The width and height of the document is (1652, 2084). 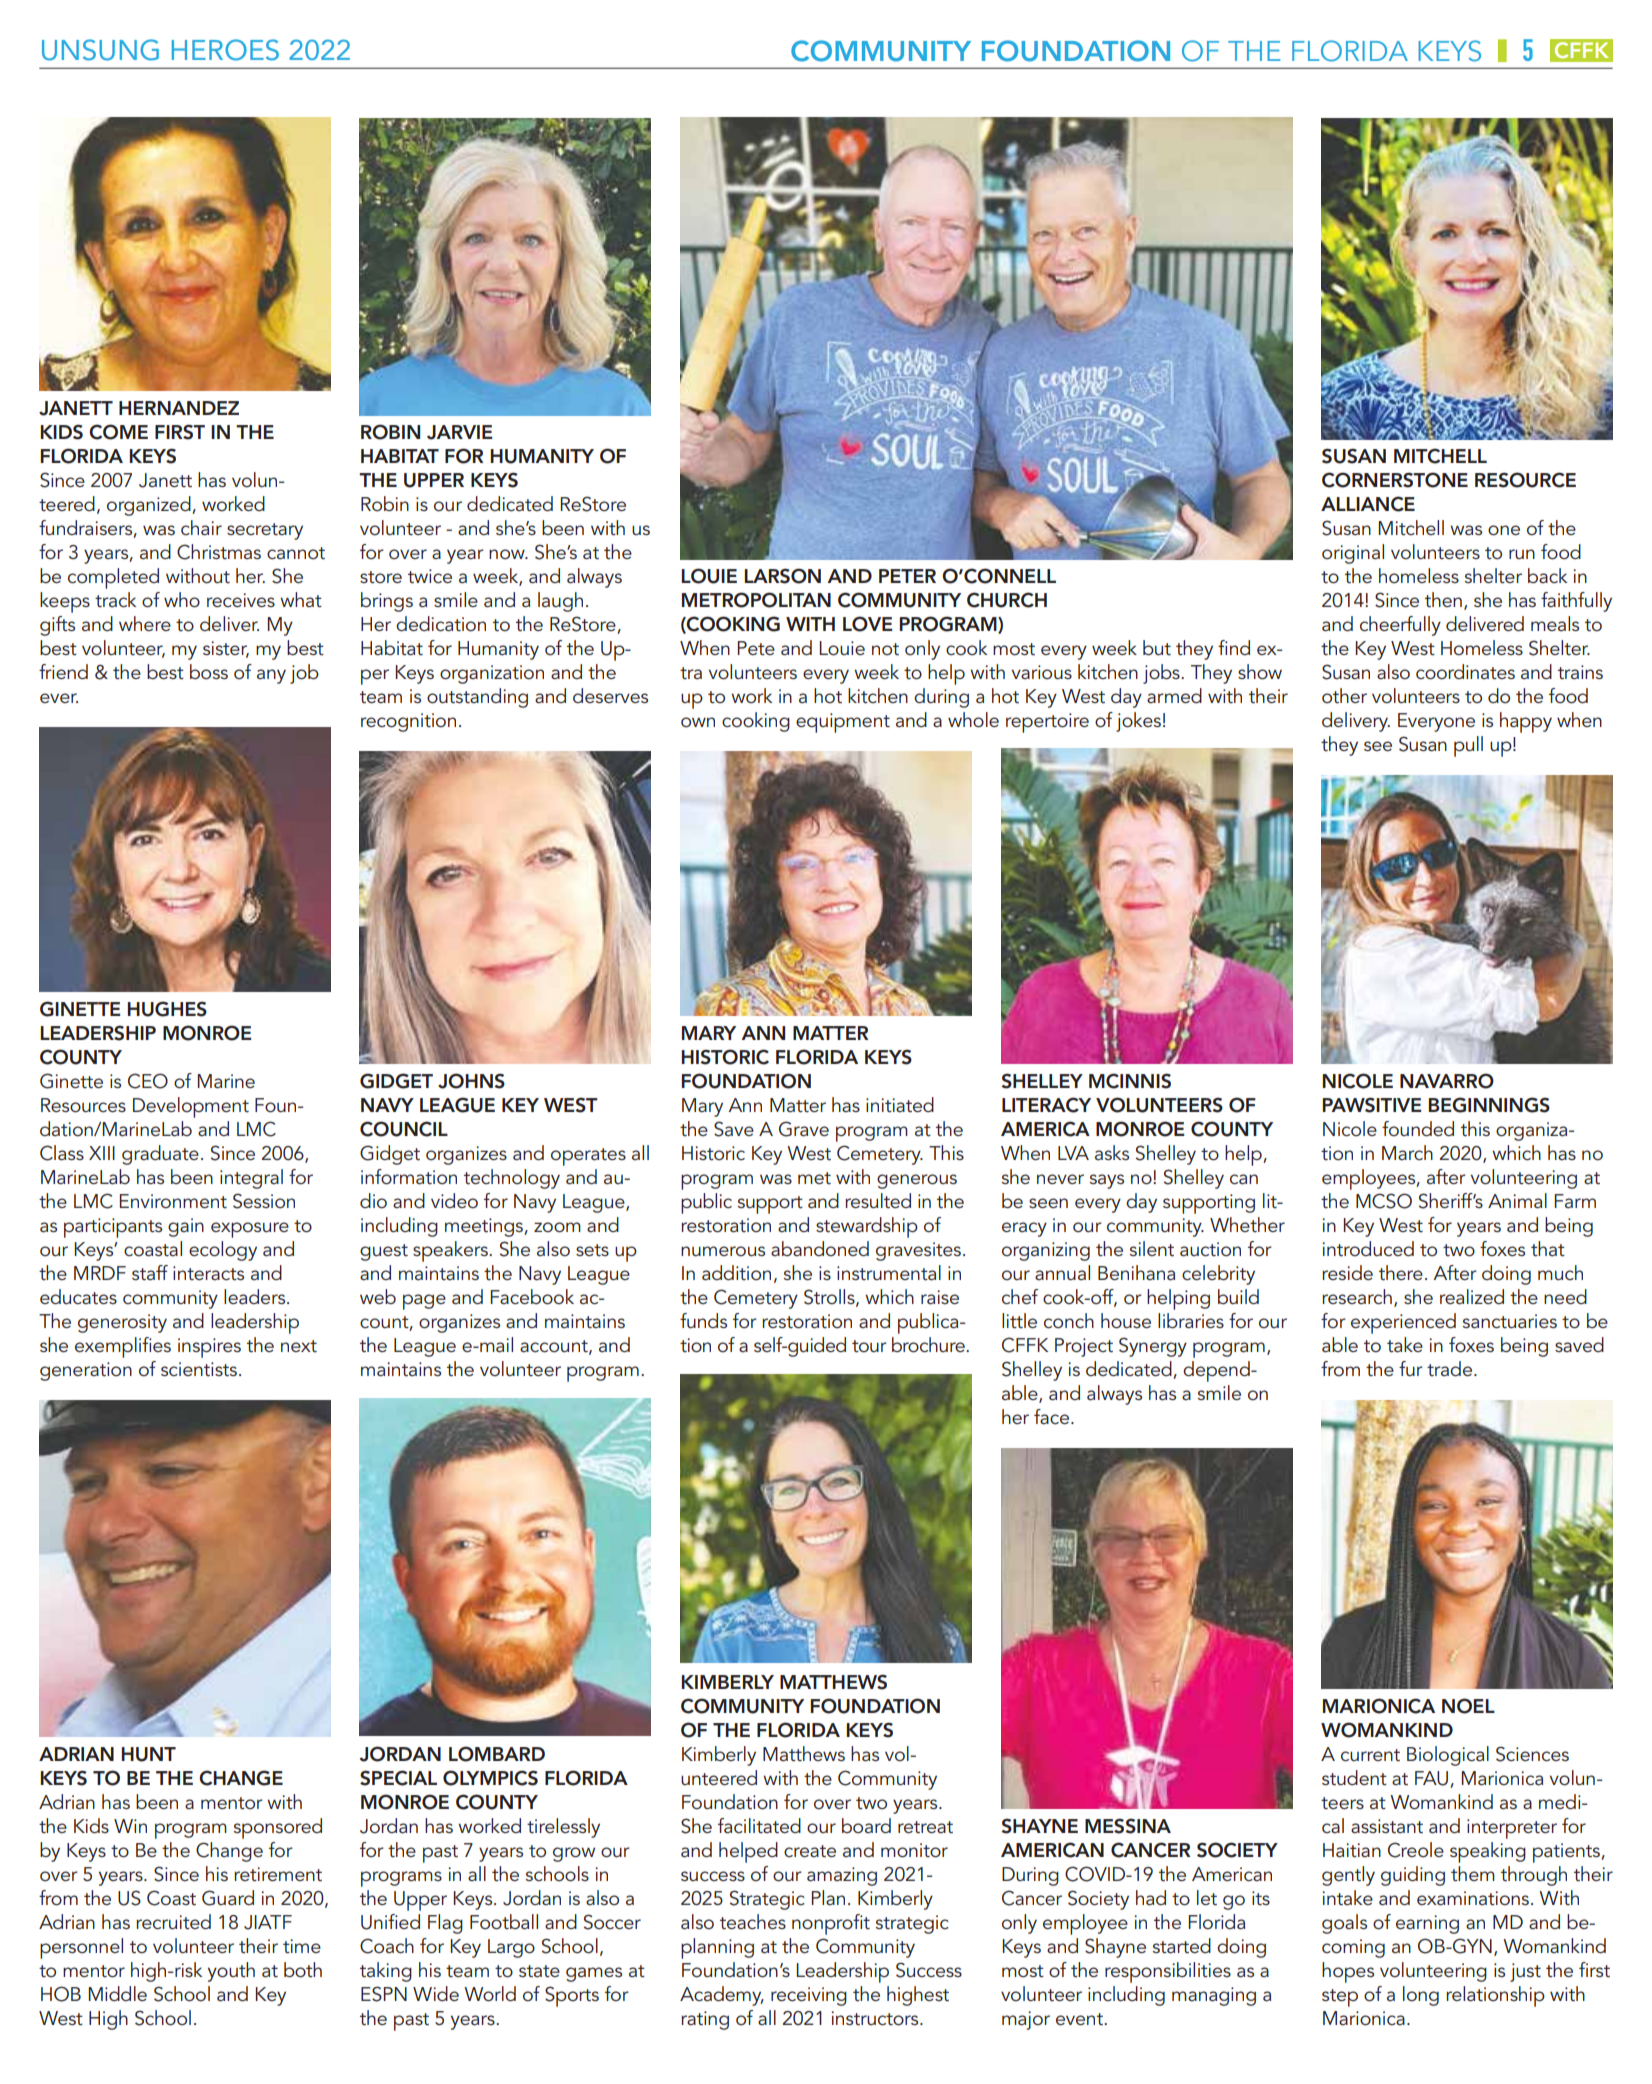 What do you see at coordinates (756, 600) in the document?
I see `METROPOLITAN` at bounding box center [756, 600].
